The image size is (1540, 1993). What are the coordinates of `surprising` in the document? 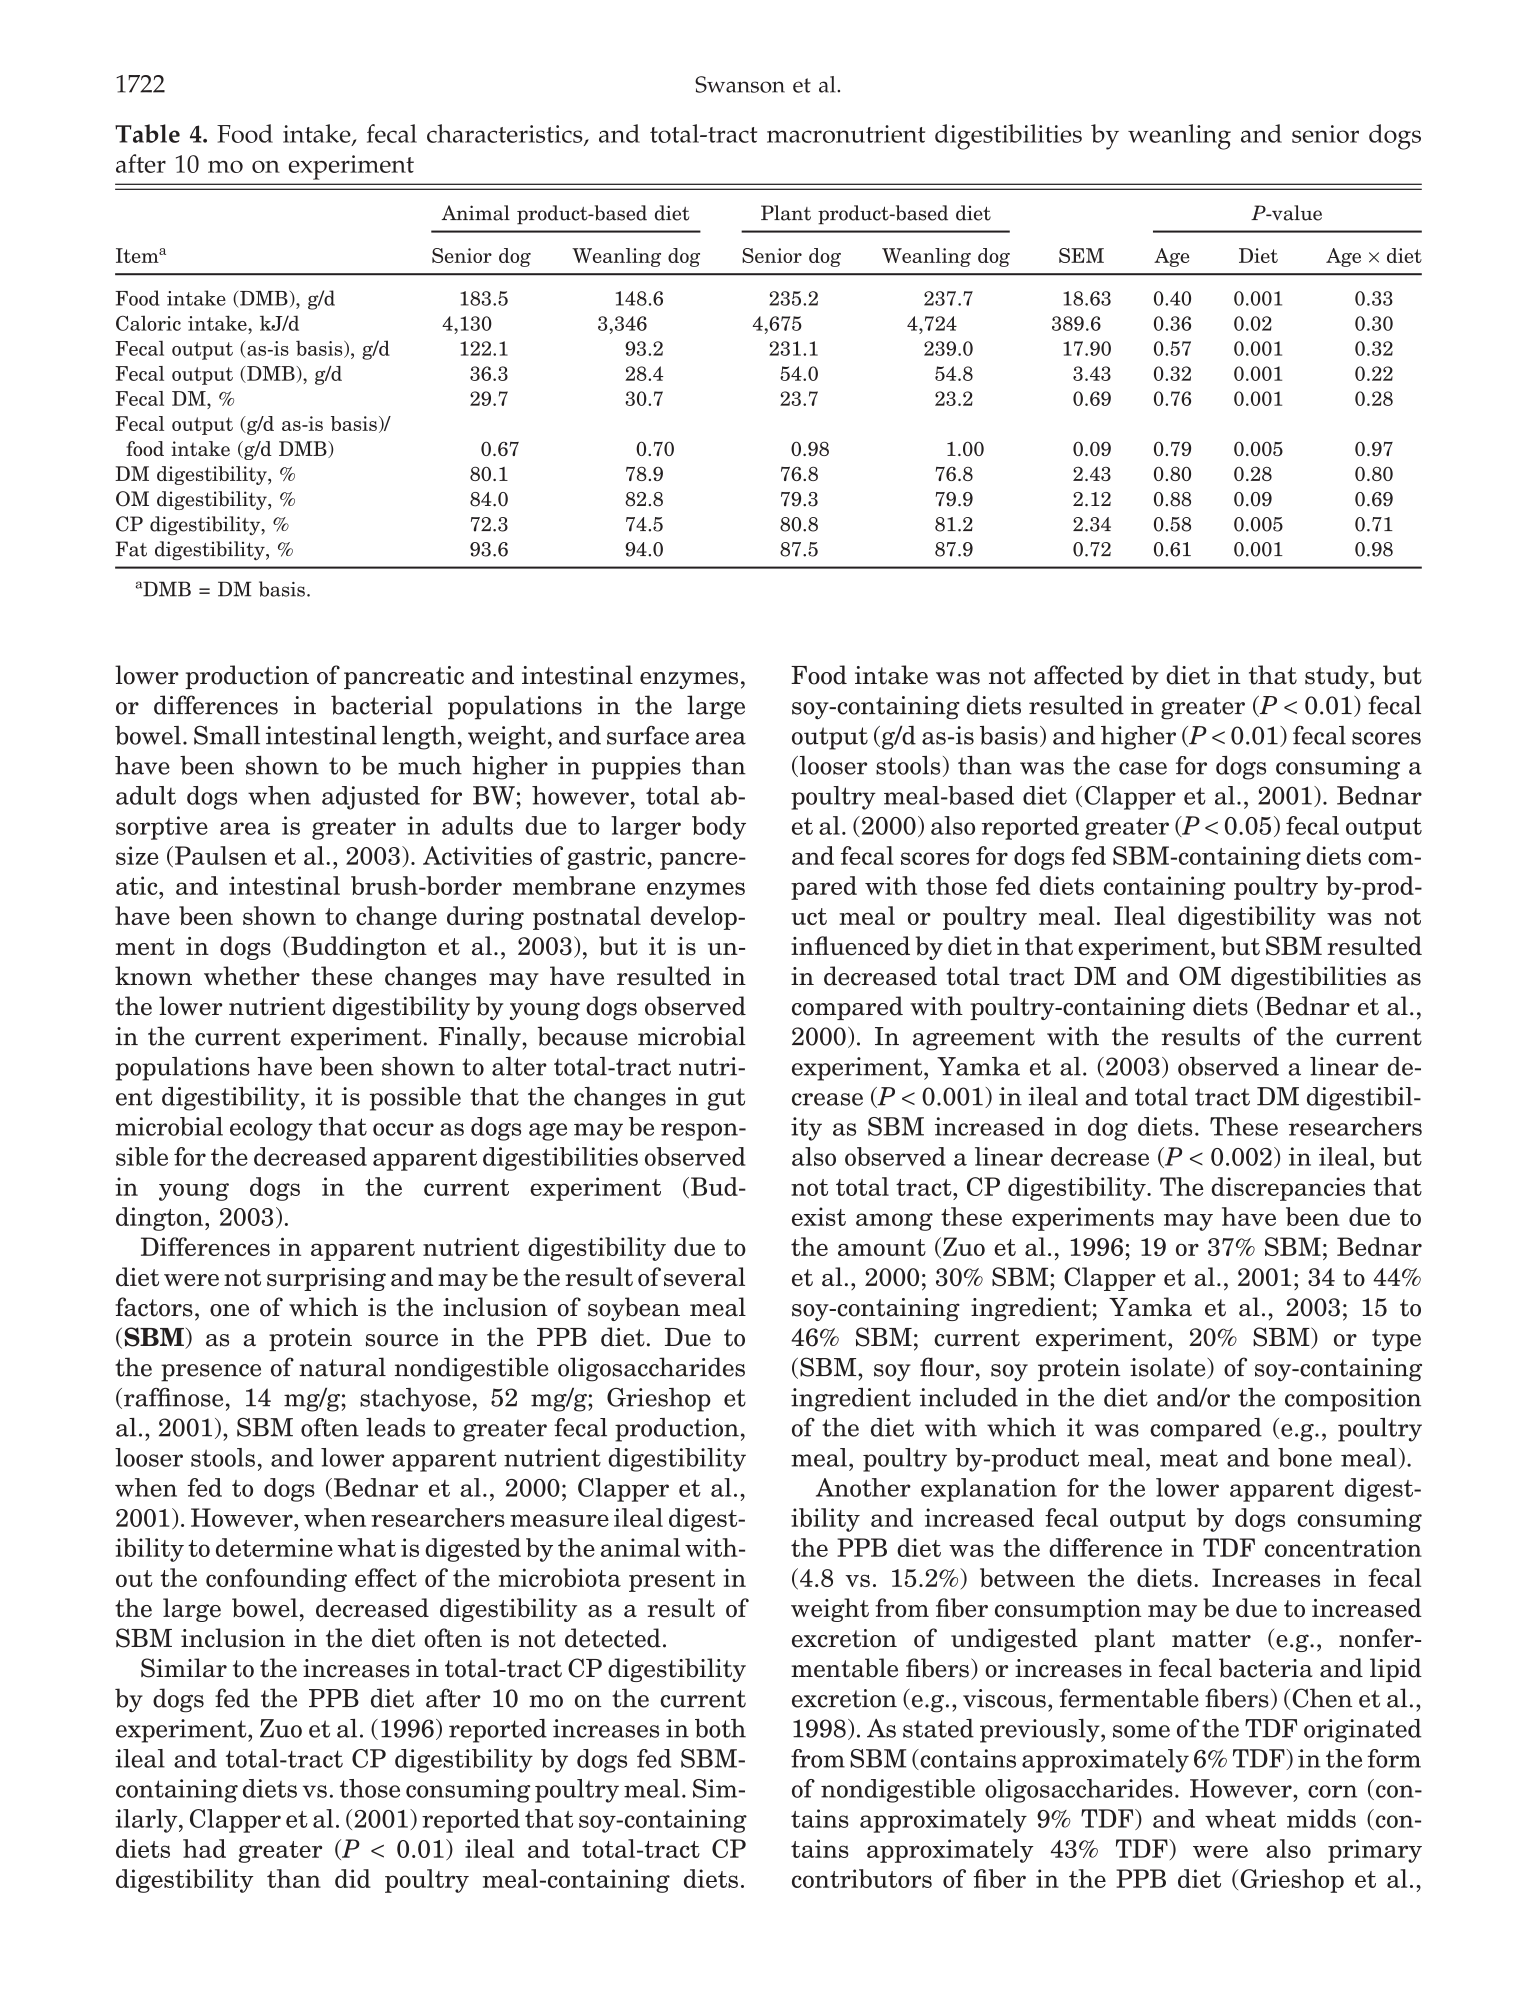 It's located at (326, 1279).
